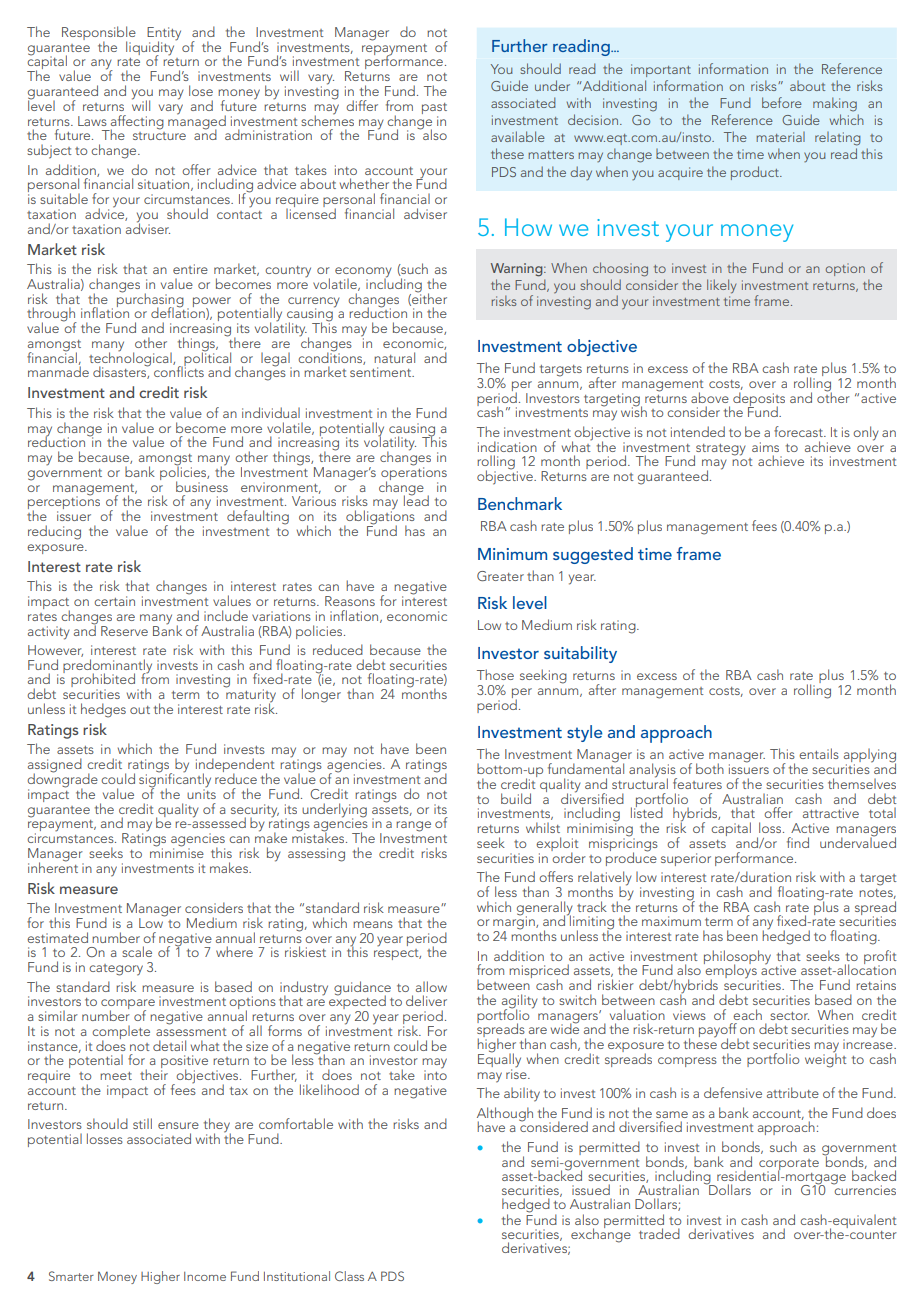  Describe the element at coordinates (349, 1276) in the document. I see `Class` at that location.
